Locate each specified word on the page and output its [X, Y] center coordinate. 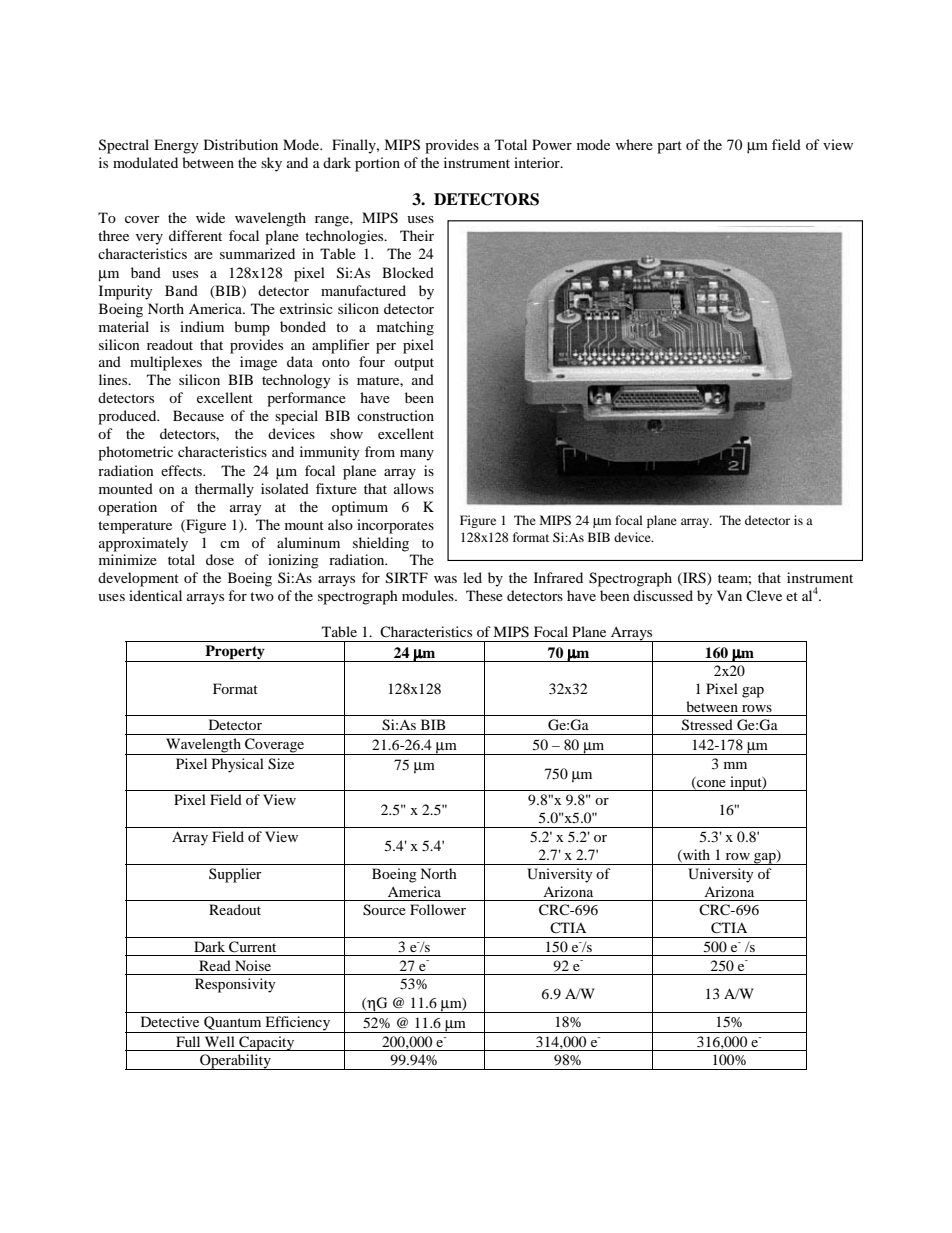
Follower [438, 909]
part [669, 147]
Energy [176, 146]
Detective [170, 1021]
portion [377, 164]
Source [384, 910]
